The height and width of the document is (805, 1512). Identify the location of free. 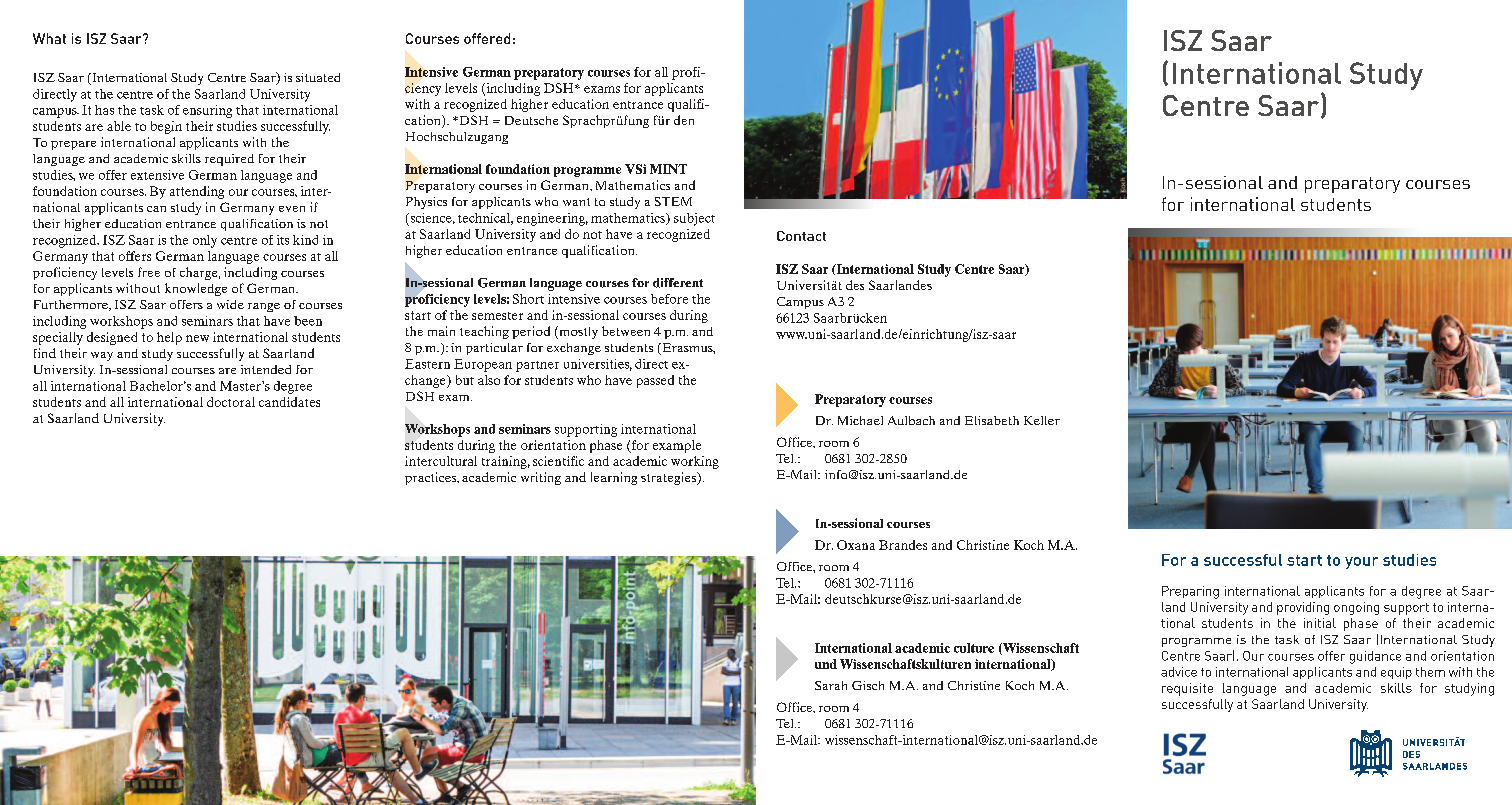
(149, 272).
